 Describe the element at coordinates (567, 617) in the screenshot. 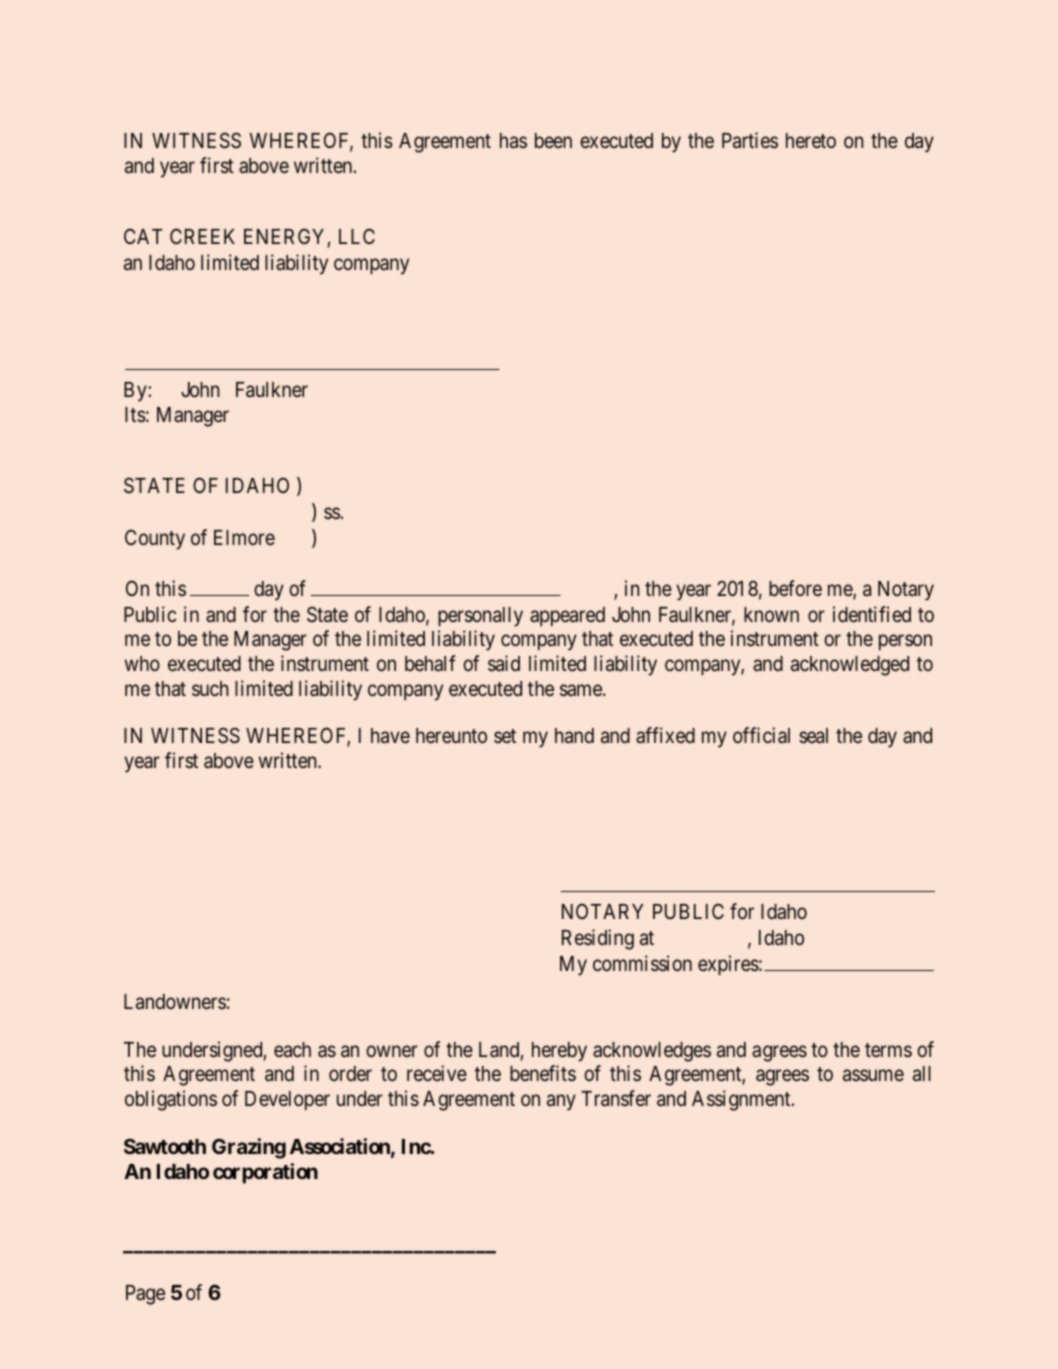

I see `appeared` at that location.
